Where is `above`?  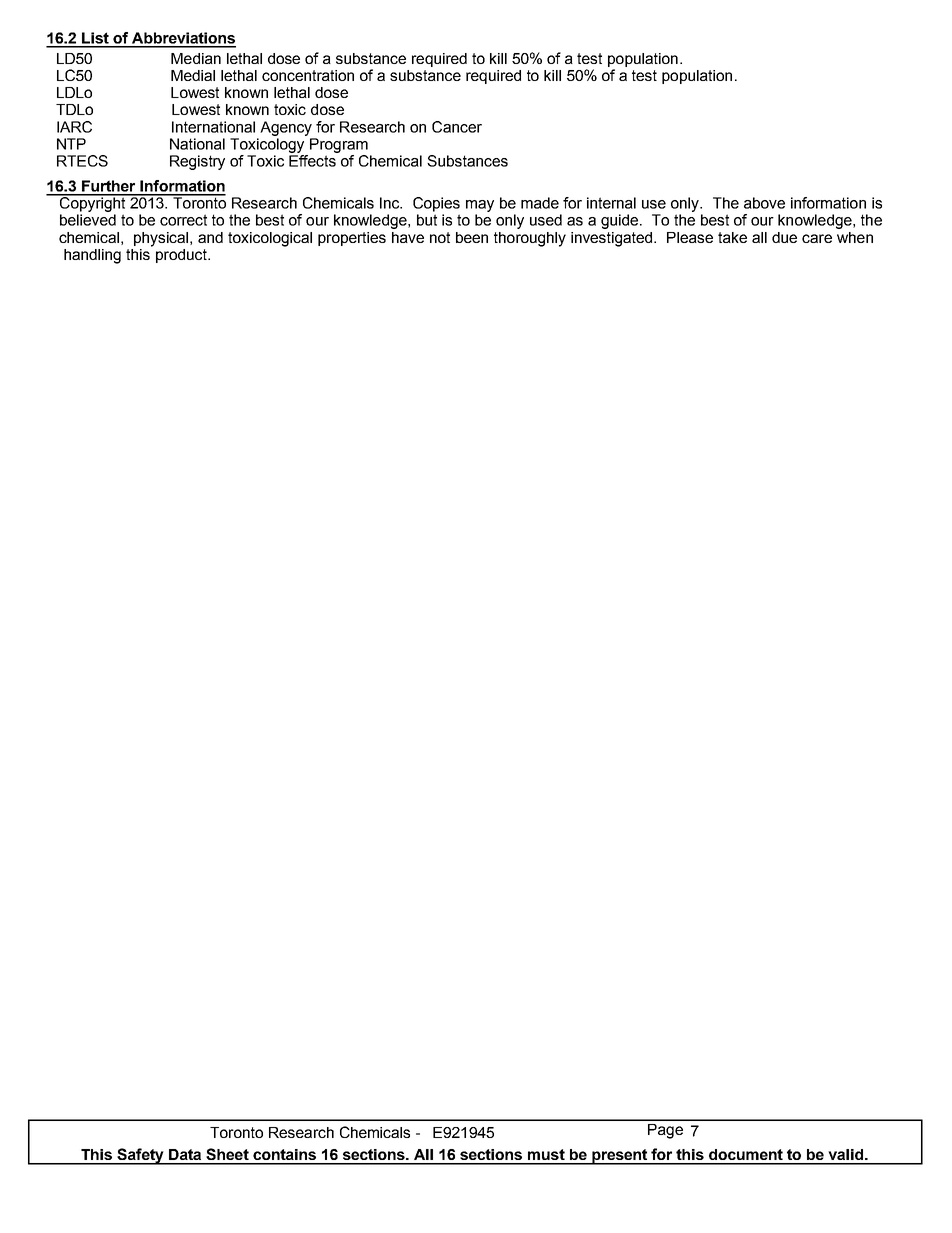
above is located at coordinates (764, 203).
